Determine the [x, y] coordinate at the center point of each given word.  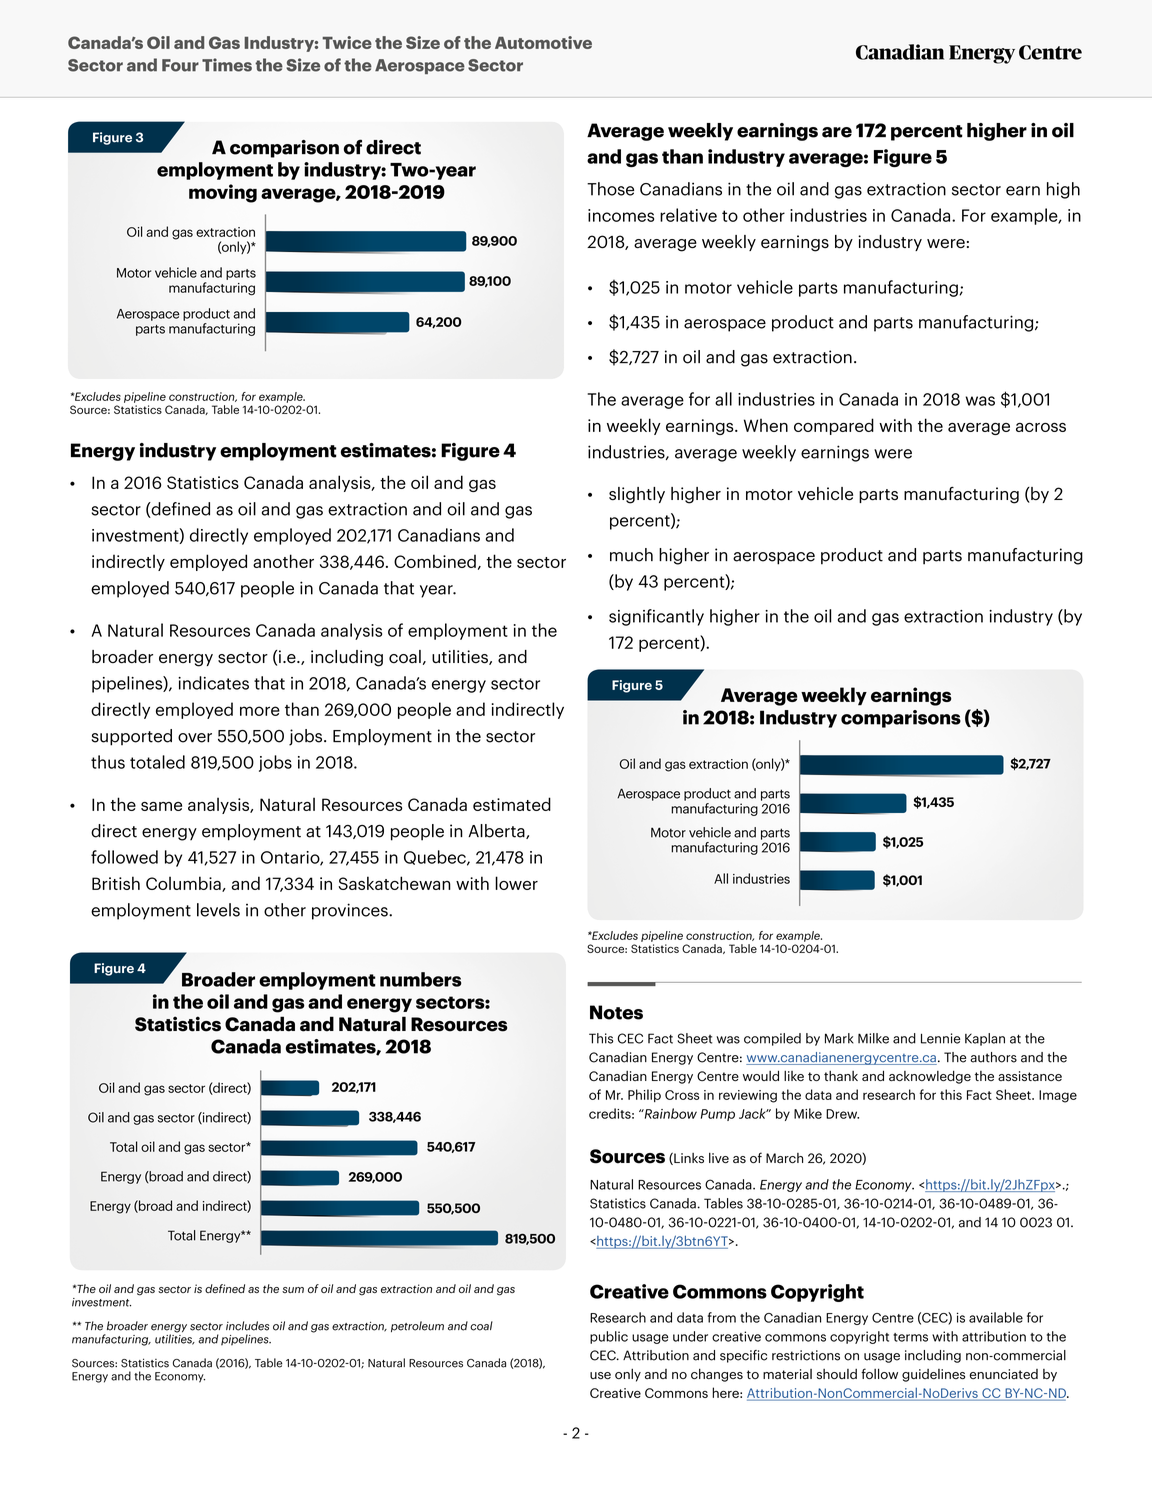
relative [688, 215]
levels [218, 910]
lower [516, 883]
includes [247, 1326]
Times [227, 65]
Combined [435, 561]
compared [834, 426]
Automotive [543, 42]
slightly [637, 495]
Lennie [941, 1038]
